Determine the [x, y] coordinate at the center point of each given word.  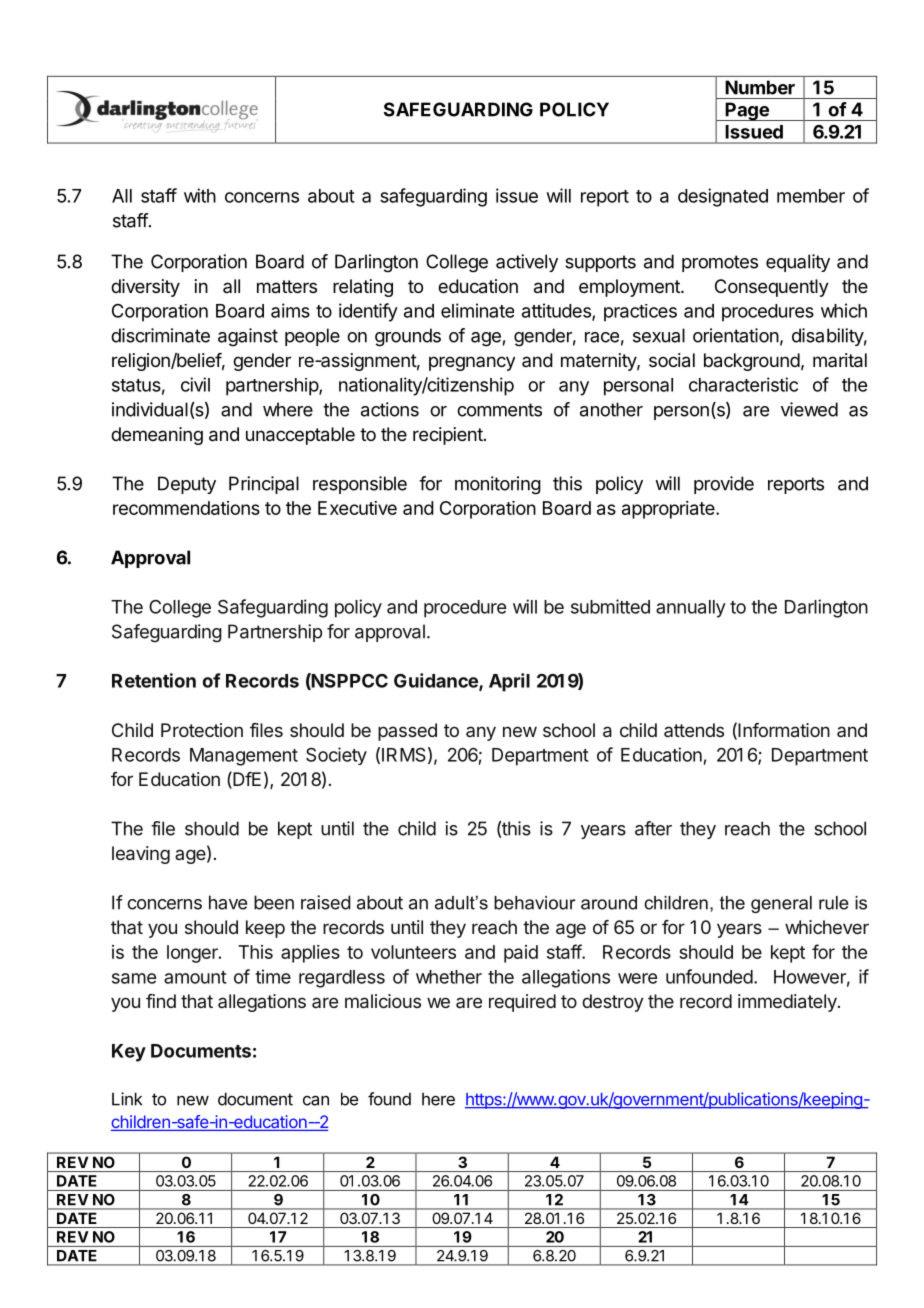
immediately [788, 1003]
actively [527, 263]
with [200, 195]
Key [129, 1053]
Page [747, 111]
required [522, 1003]
